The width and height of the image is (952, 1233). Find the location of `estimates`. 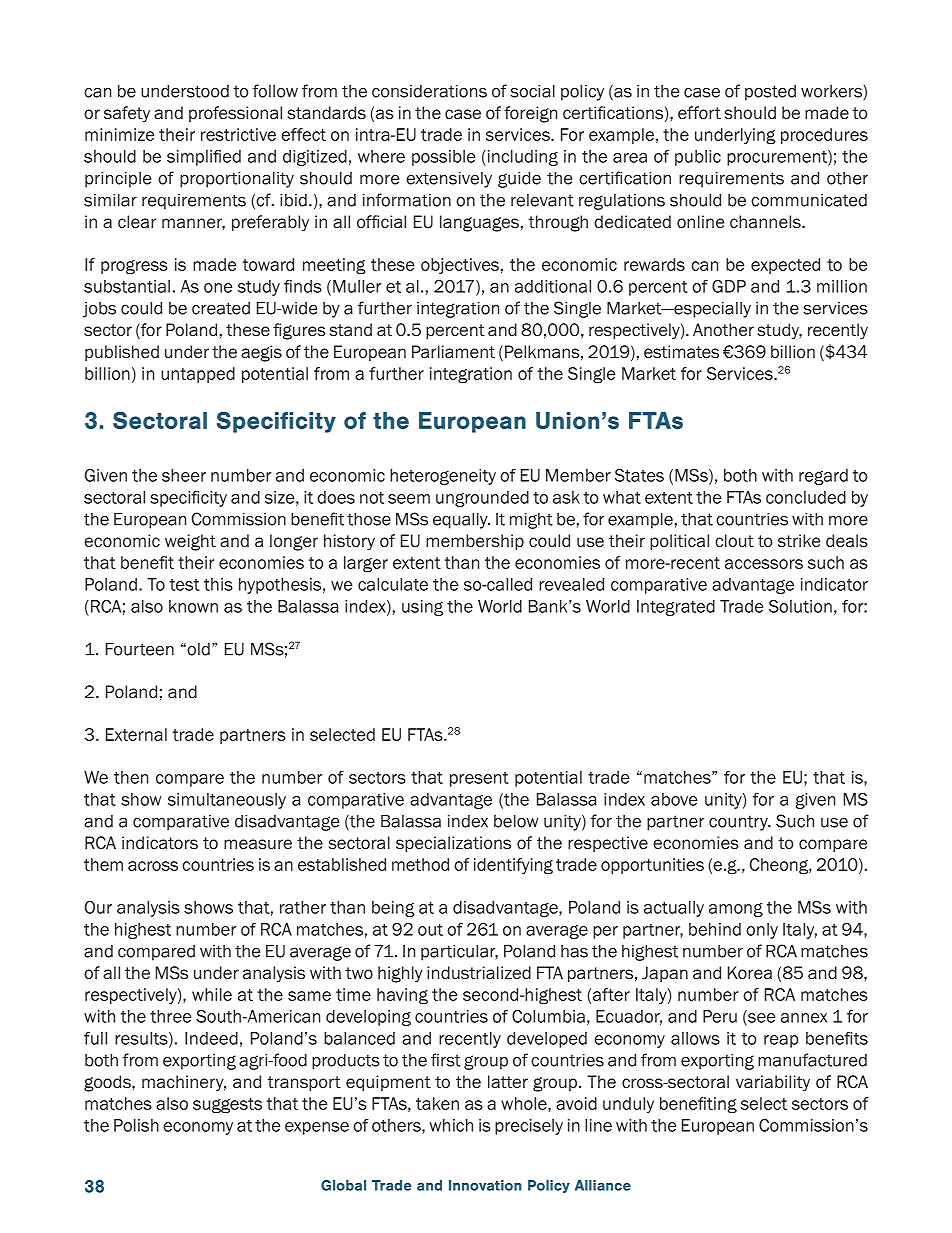

estimates is located at coordinates (681, 352).
